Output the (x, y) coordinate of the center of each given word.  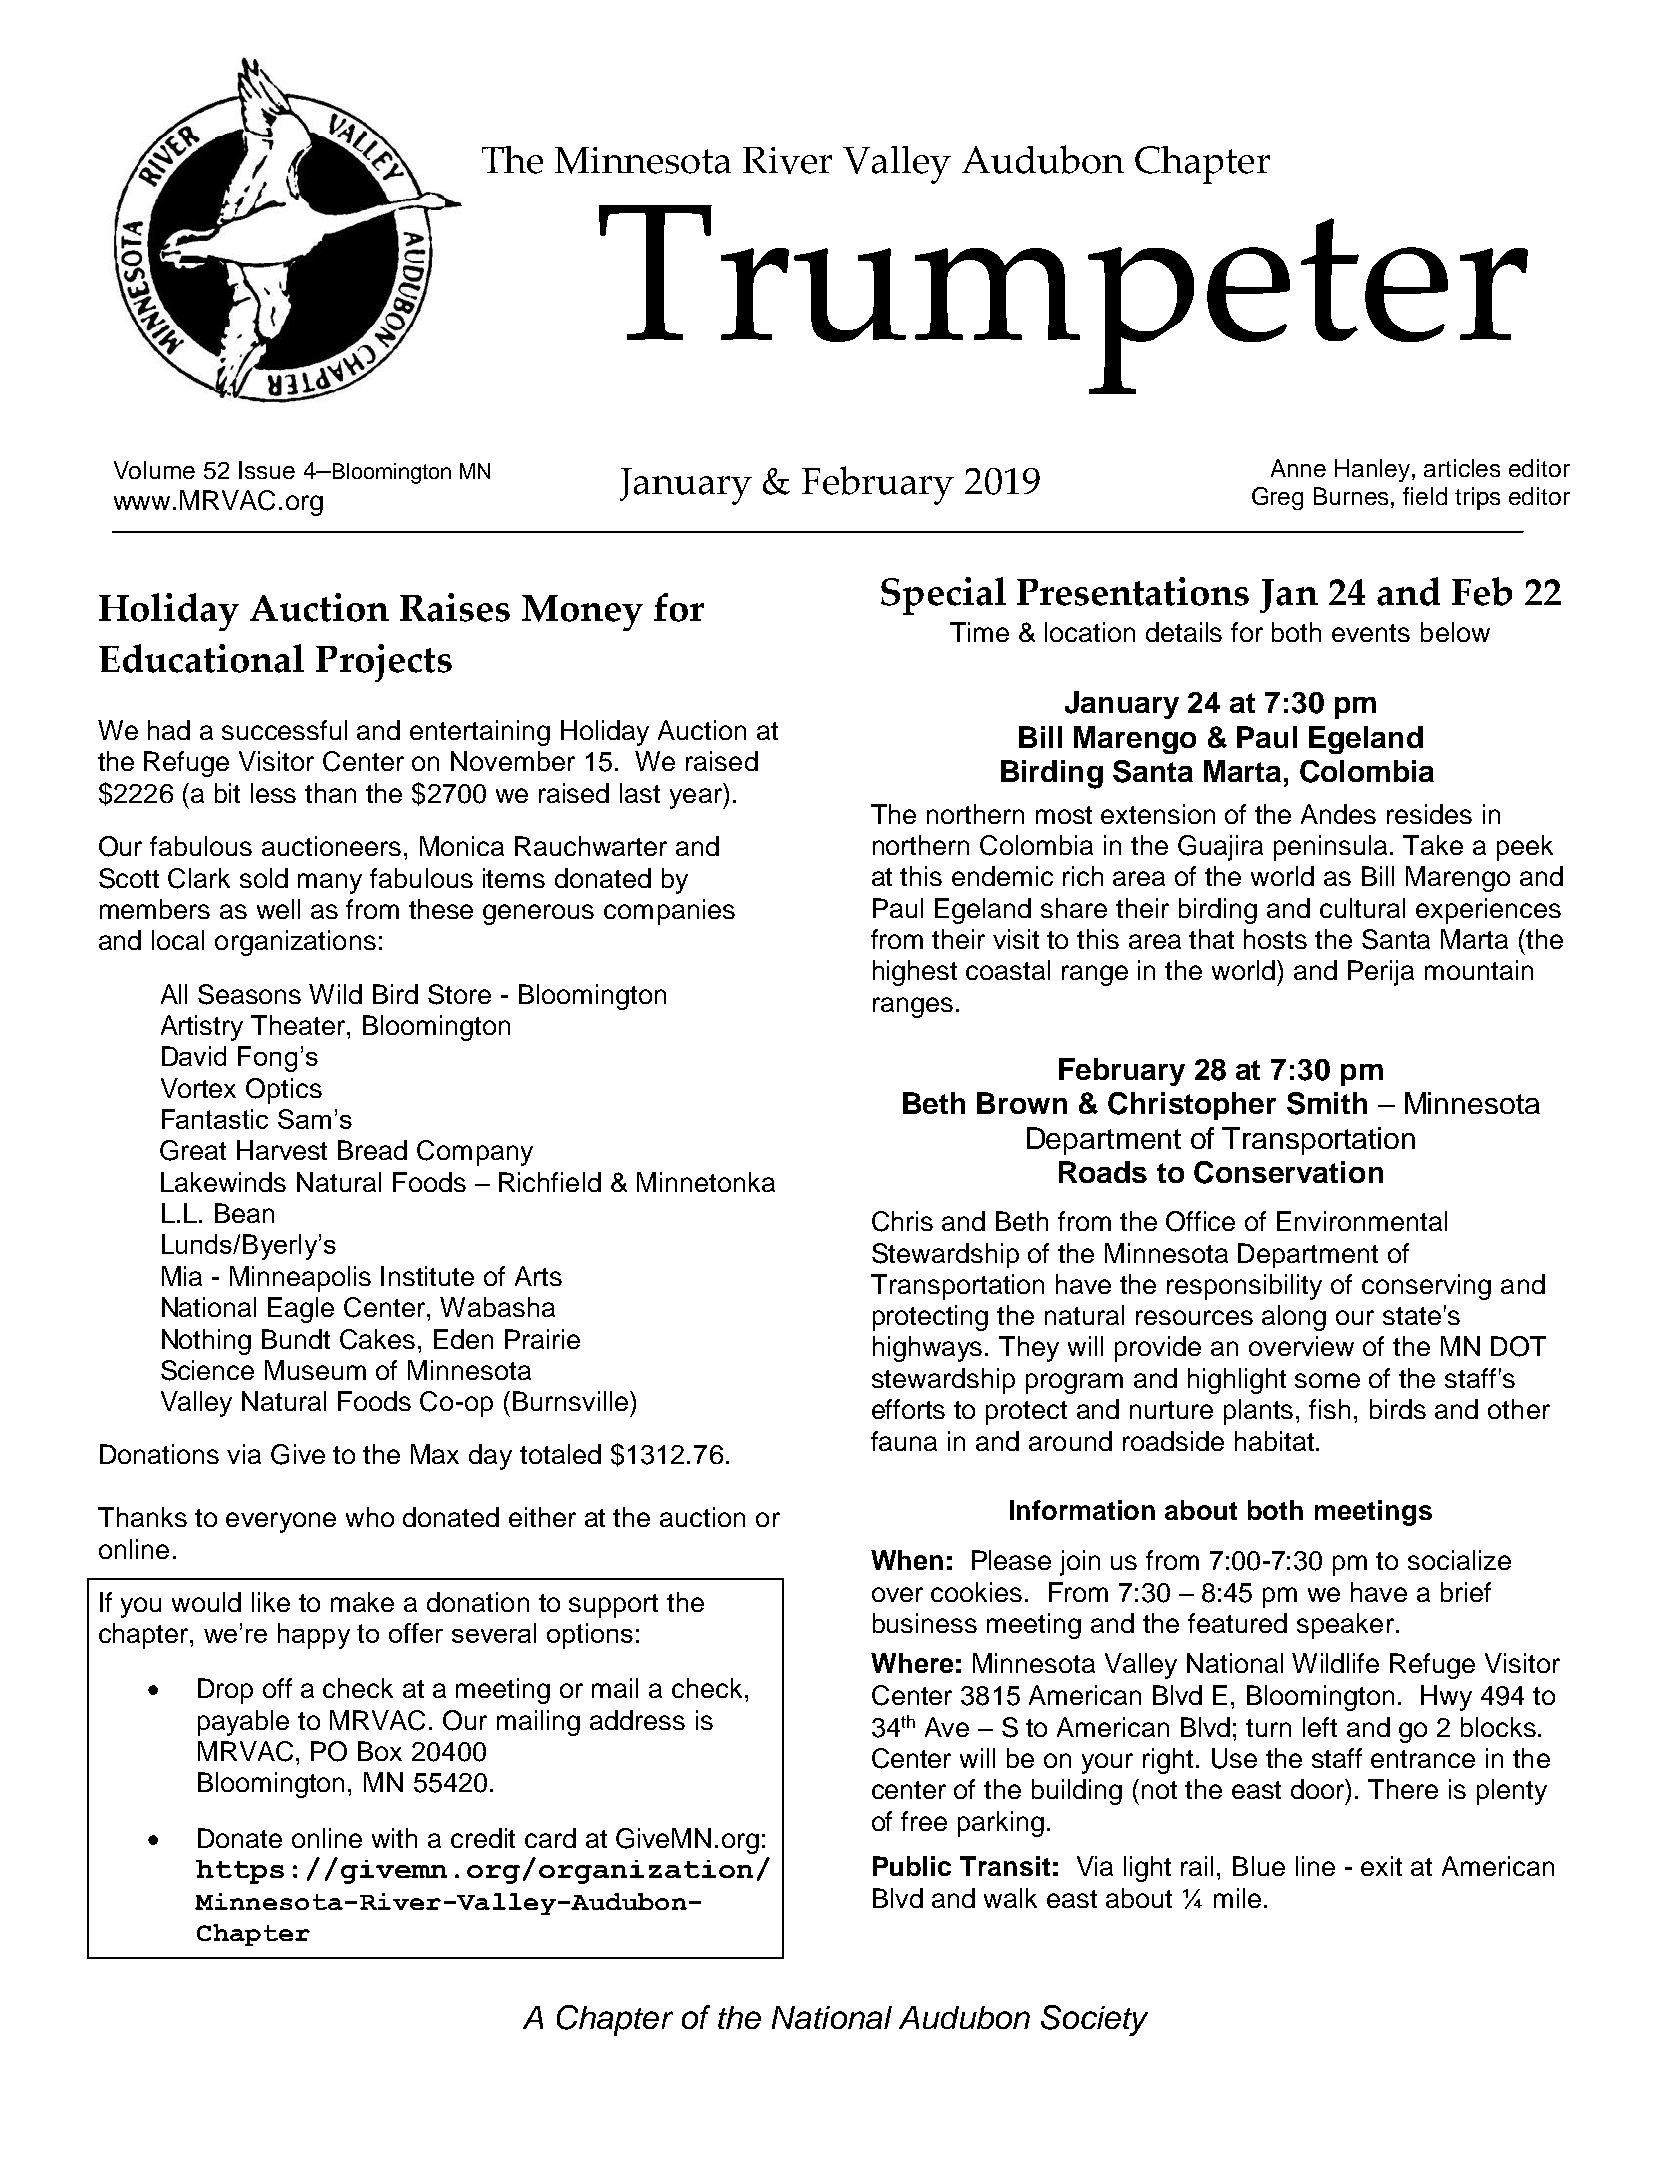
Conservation (1288, 1172)
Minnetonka (706, 1182)
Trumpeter (1063, 299)
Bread (372, 1150)
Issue (267, 470)
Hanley (1374, 470)
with (394, 1838)
